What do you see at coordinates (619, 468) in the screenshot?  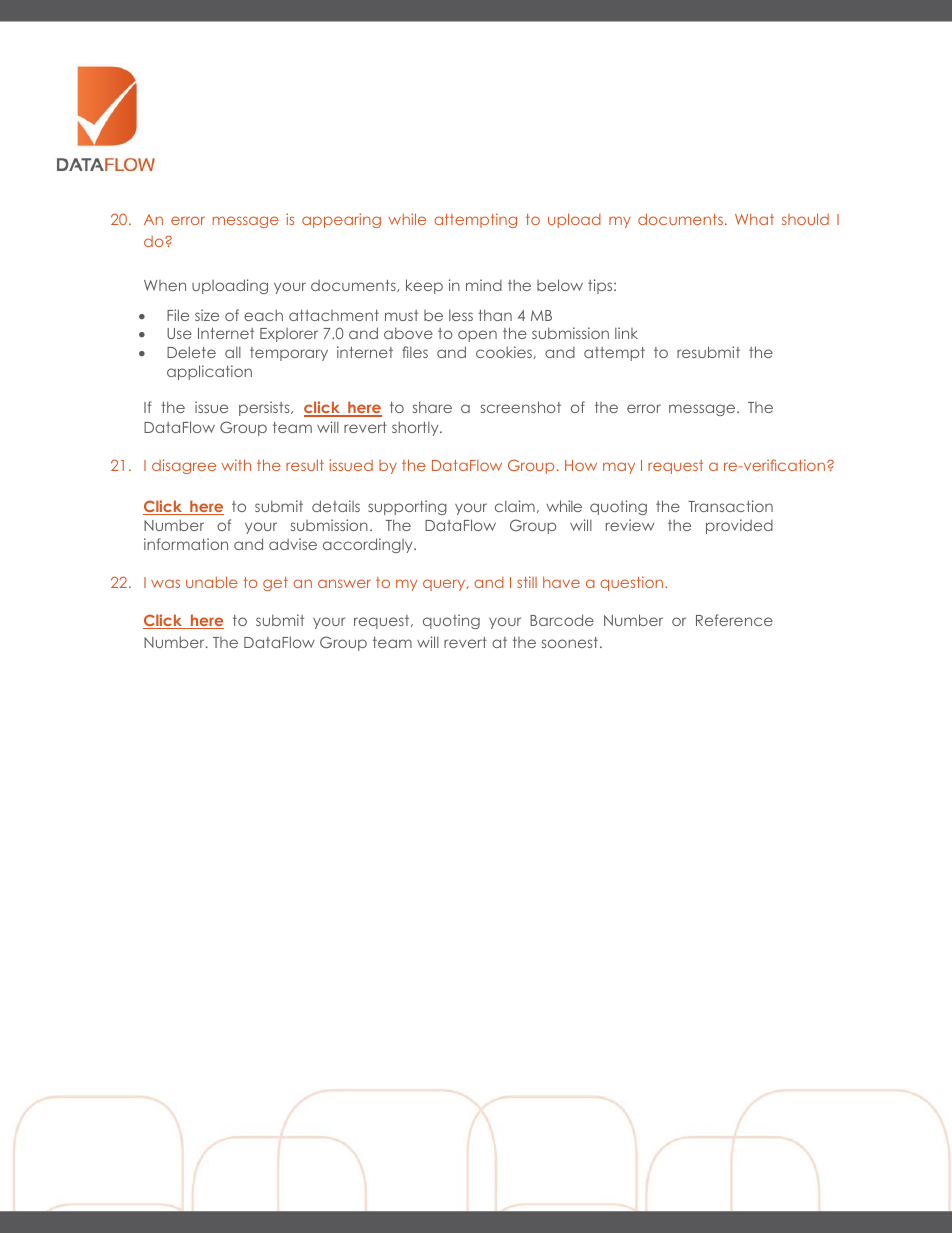 I see `may` at bounding box center [619, 468].
